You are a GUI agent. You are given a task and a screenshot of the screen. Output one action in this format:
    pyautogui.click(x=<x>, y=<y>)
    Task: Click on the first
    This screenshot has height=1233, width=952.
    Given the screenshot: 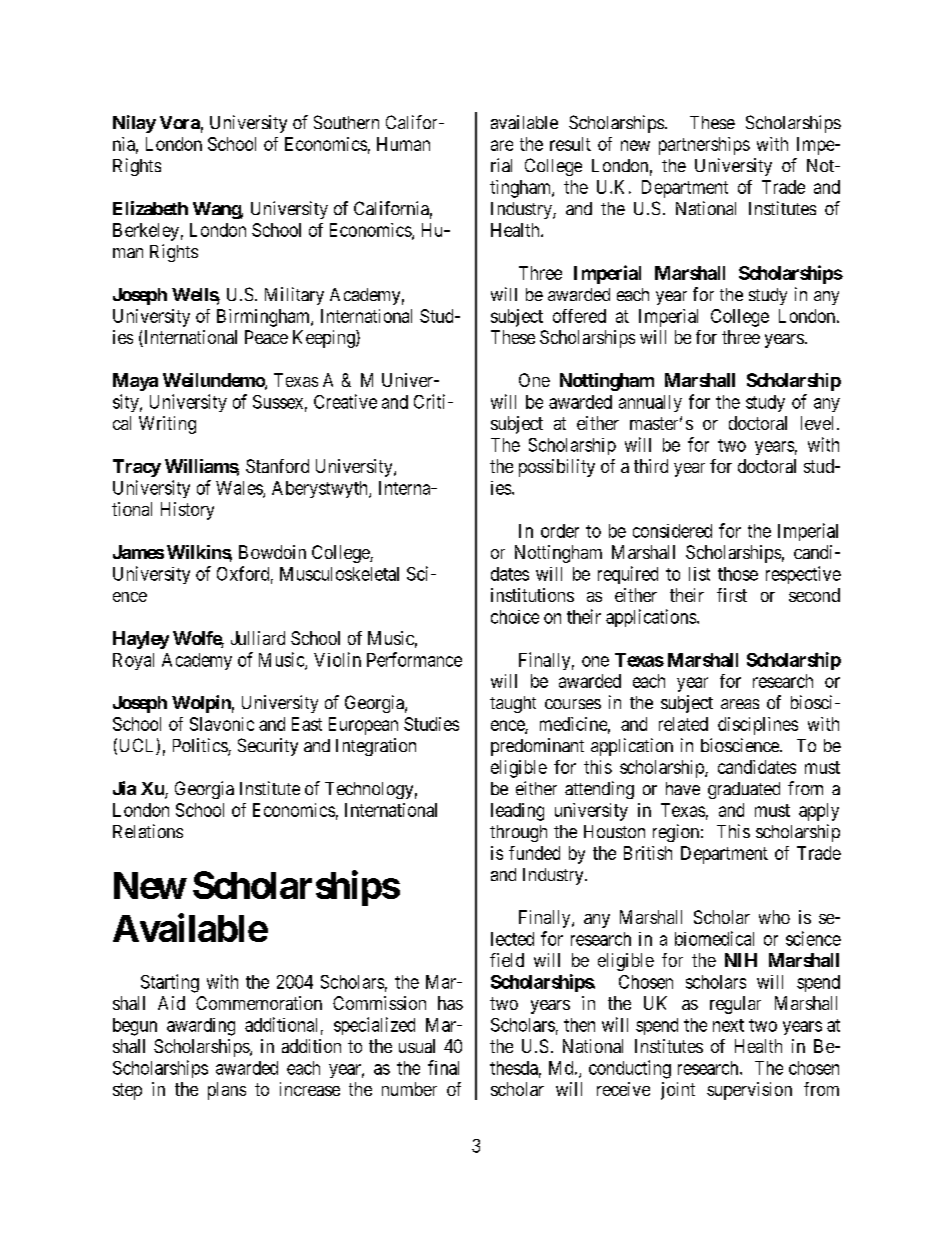 What is the action you would take?
    pyautogui.click(x=732, y=595)
